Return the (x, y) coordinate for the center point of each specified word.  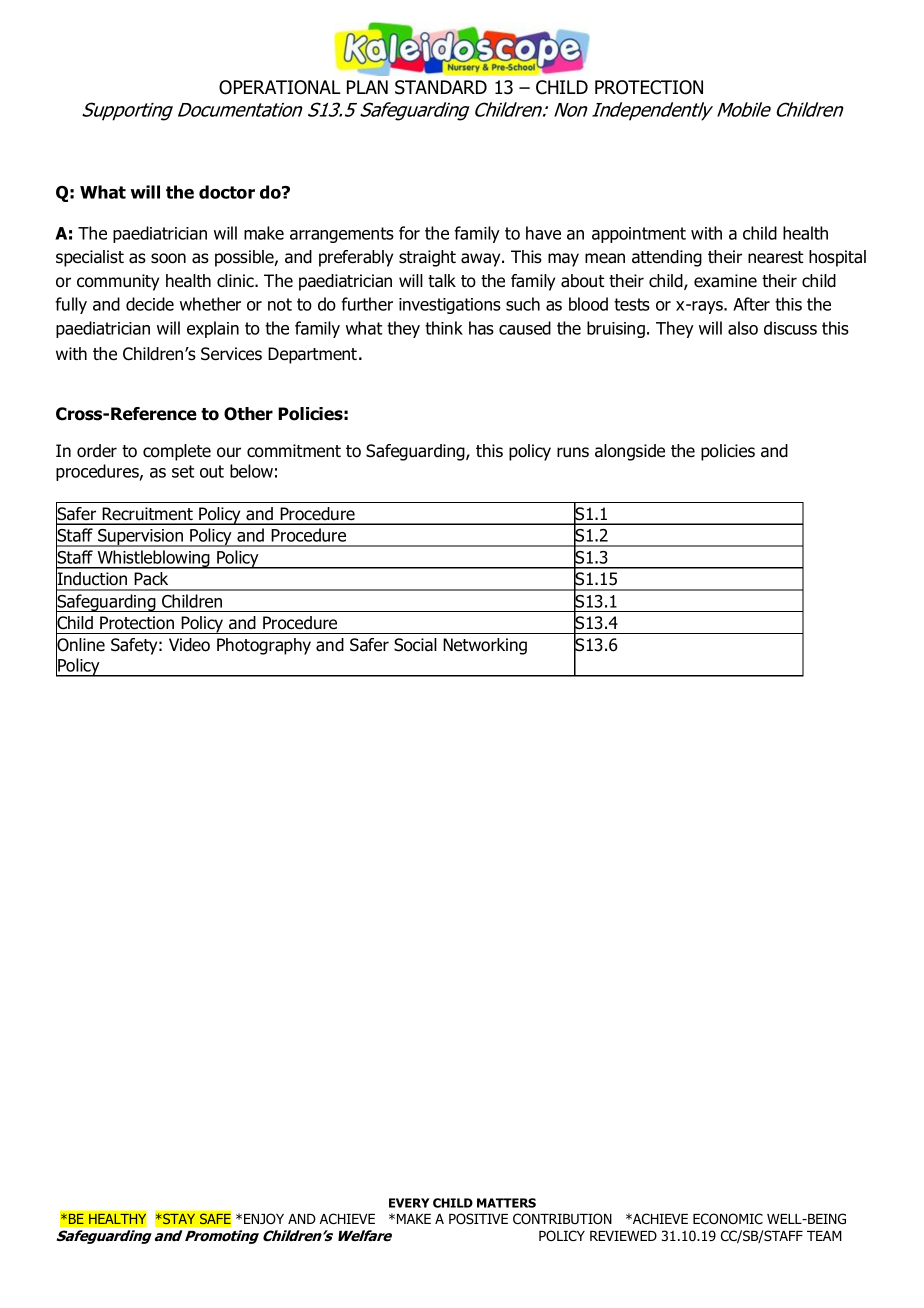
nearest (775, 257)
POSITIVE (478, 1218)
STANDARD (441, 87)
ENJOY (264, 1218)
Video (189, 645)
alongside (630, 452)
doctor (227, 192)
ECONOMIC (728, 1218)
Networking (485, 646)
